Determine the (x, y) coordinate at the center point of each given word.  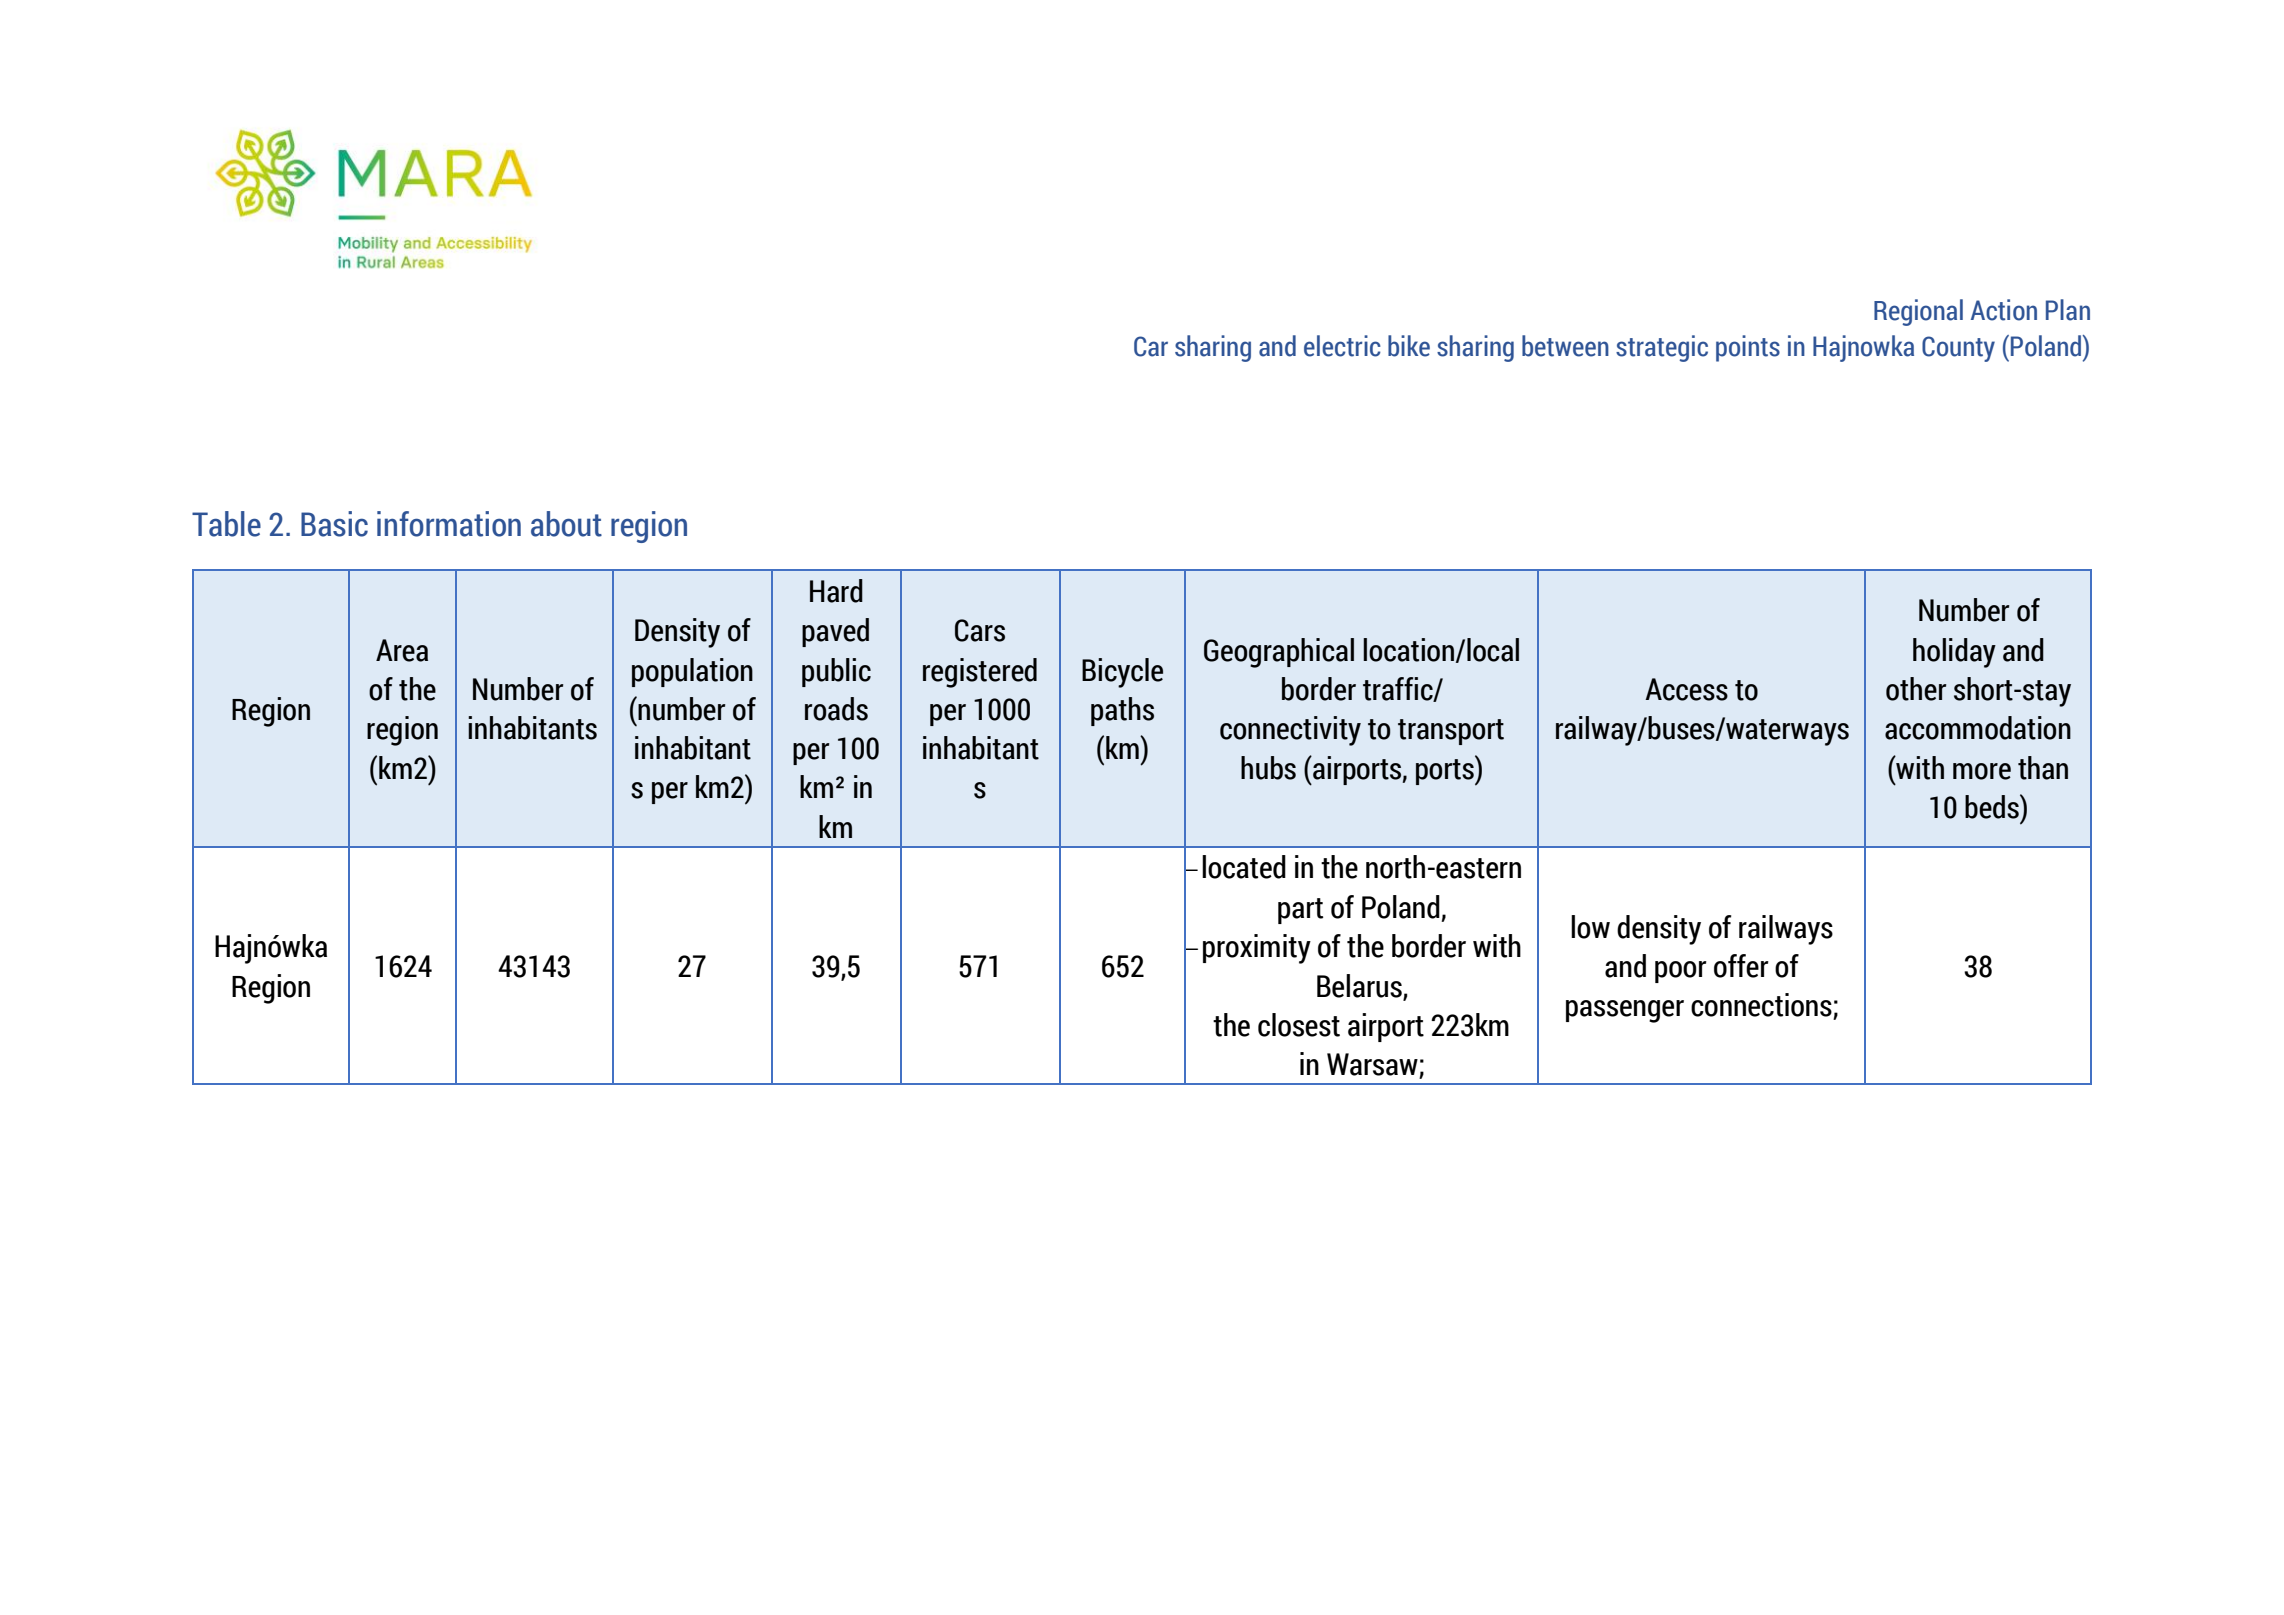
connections (1762, 1006)
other (1916, 689)
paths (1122, 711)
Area (402, 650)
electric (1342, 346)
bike (1409, 346)
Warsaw (1373, 1065)
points (1748, 348)
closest (1299, 1025)
